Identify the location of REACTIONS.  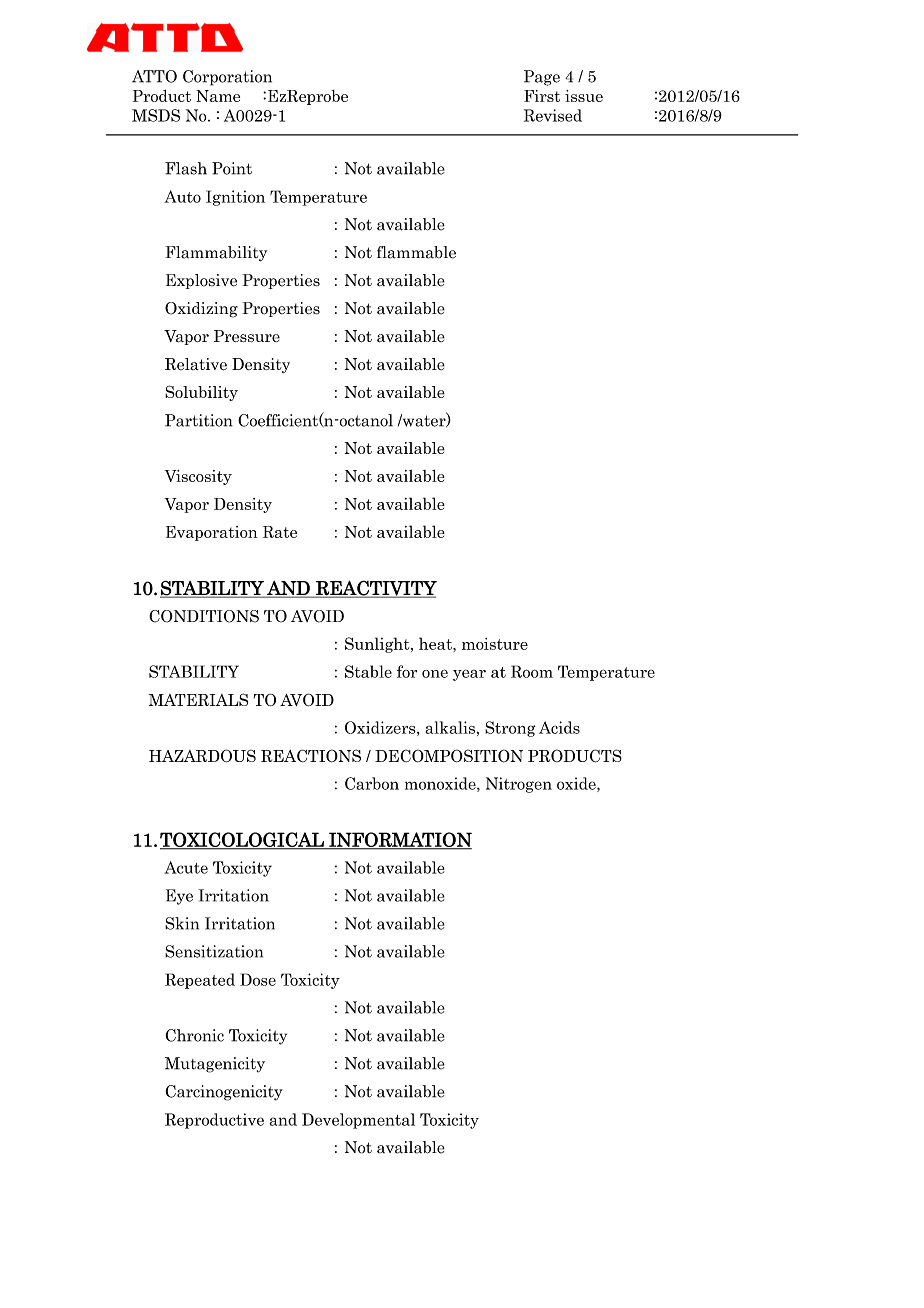
(311, 756).
